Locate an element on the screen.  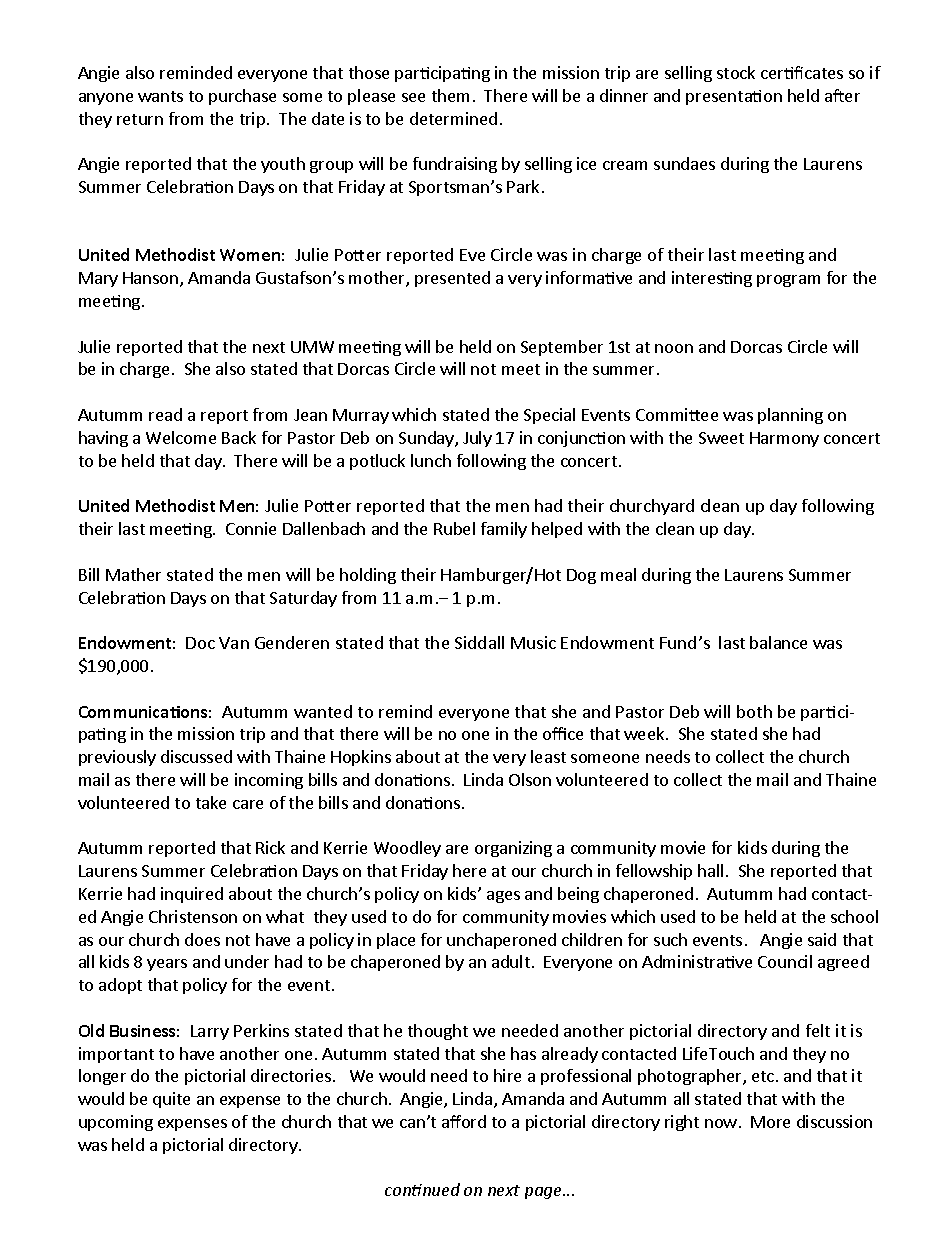
determined is located at coordinates (453, 118).
